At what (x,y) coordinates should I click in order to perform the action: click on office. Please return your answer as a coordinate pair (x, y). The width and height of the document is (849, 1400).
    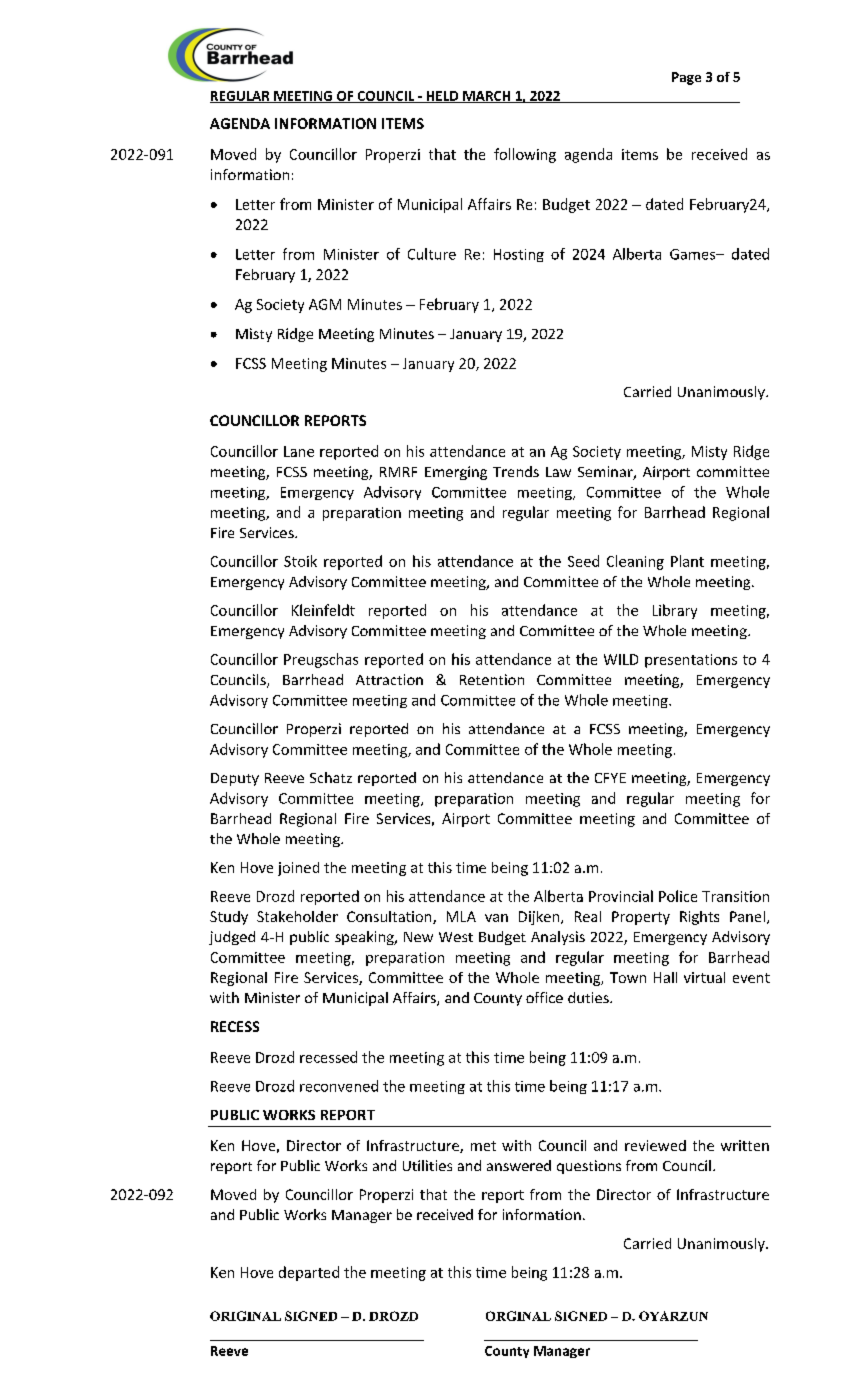
    Looking at the image, I should click on (544, 997).
